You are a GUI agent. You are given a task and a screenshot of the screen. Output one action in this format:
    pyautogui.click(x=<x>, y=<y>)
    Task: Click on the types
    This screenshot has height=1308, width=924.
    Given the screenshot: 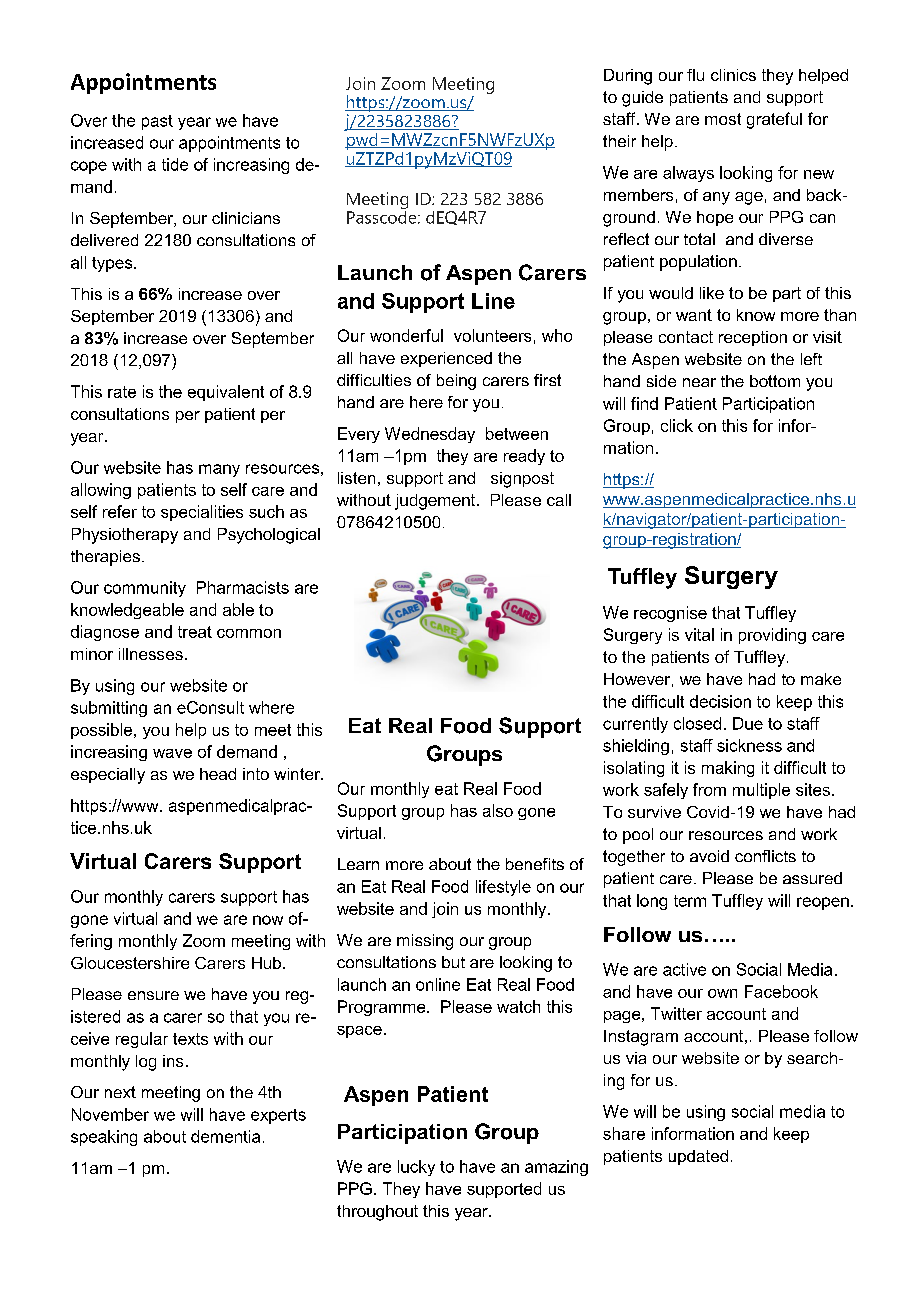 What is the action you would take?
    pyautogui.click(x=113, y=264)
